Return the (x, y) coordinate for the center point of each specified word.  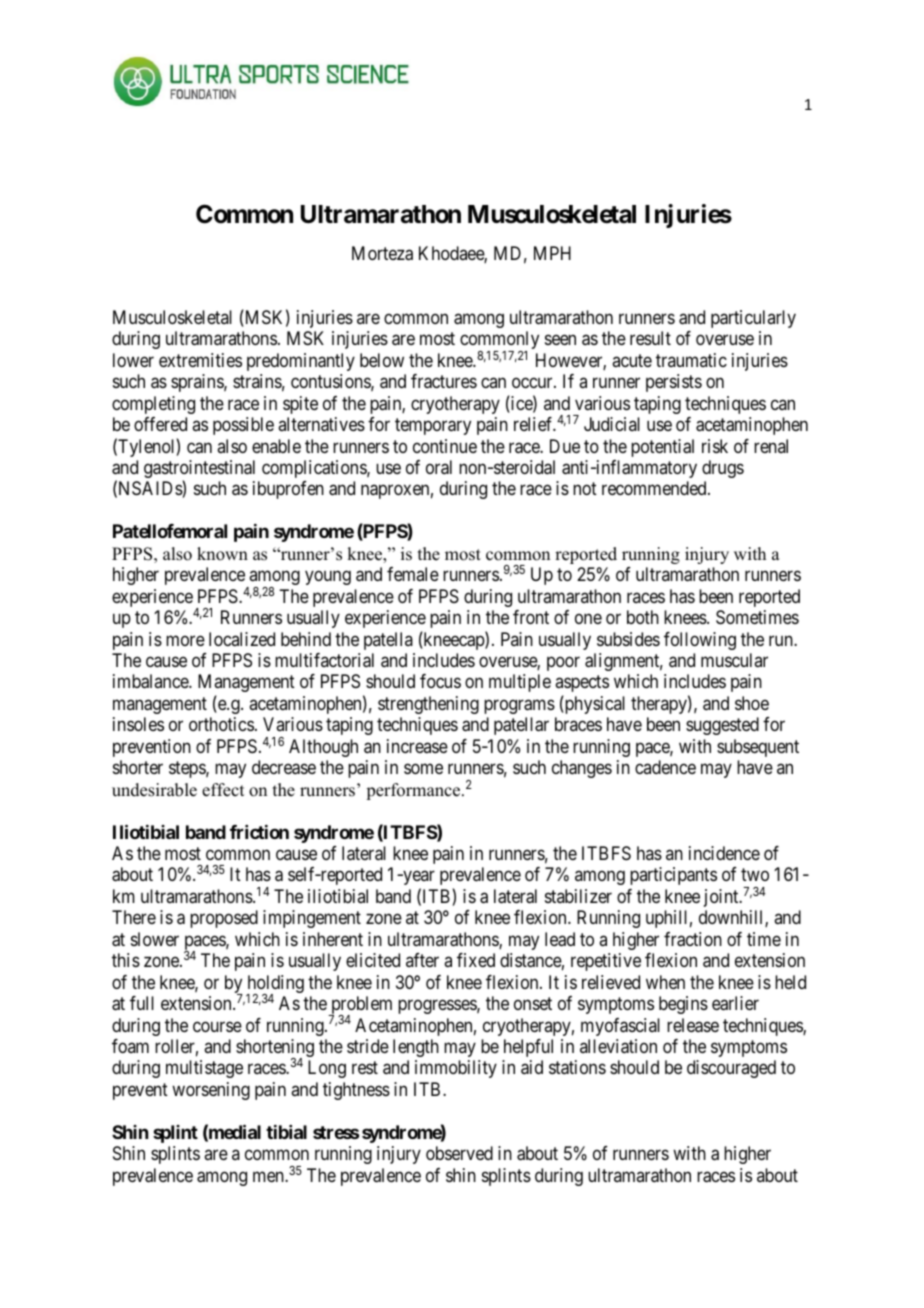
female (413, 574)
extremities (200, 360)
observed (459, 1153)
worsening (211, 1091)
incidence (724, 853)
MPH (552, 253)
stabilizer (578, 896)
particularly (753, 319)
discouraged (731, 1069)
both (643, 617)
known (222, 554)
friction (259, 832)
